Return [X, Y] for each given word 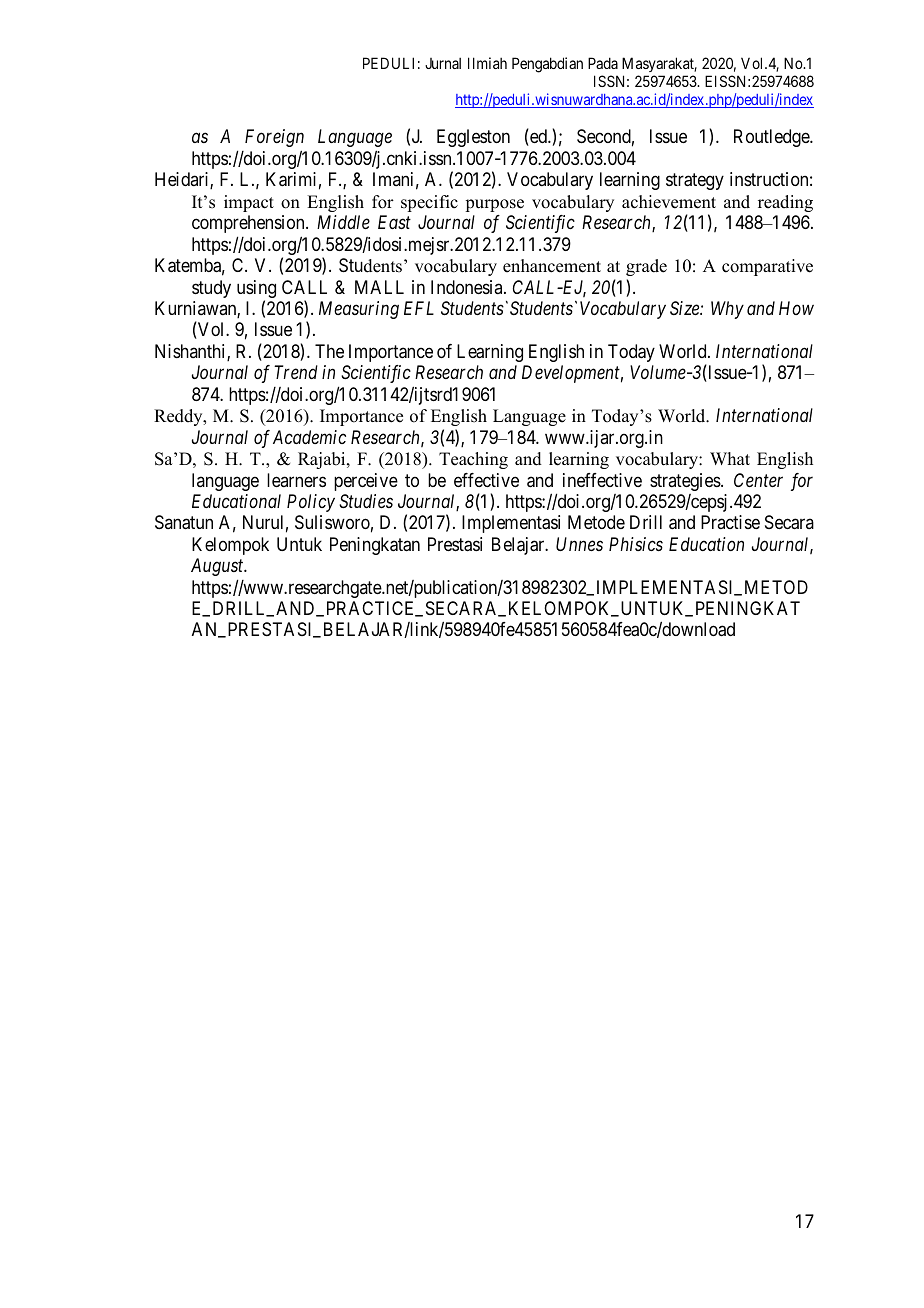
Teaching [473, 460]
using [256, 290]
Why [727, 310]
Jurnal [443, 63]
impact [249, 203]
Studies [366, 501]
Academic [309, 437]
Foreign [274, 138]
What [730, 458]
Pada [603, 63]
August [218, 567]
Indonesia [468, 287]
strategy [695, 182]
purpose [494, 205]
